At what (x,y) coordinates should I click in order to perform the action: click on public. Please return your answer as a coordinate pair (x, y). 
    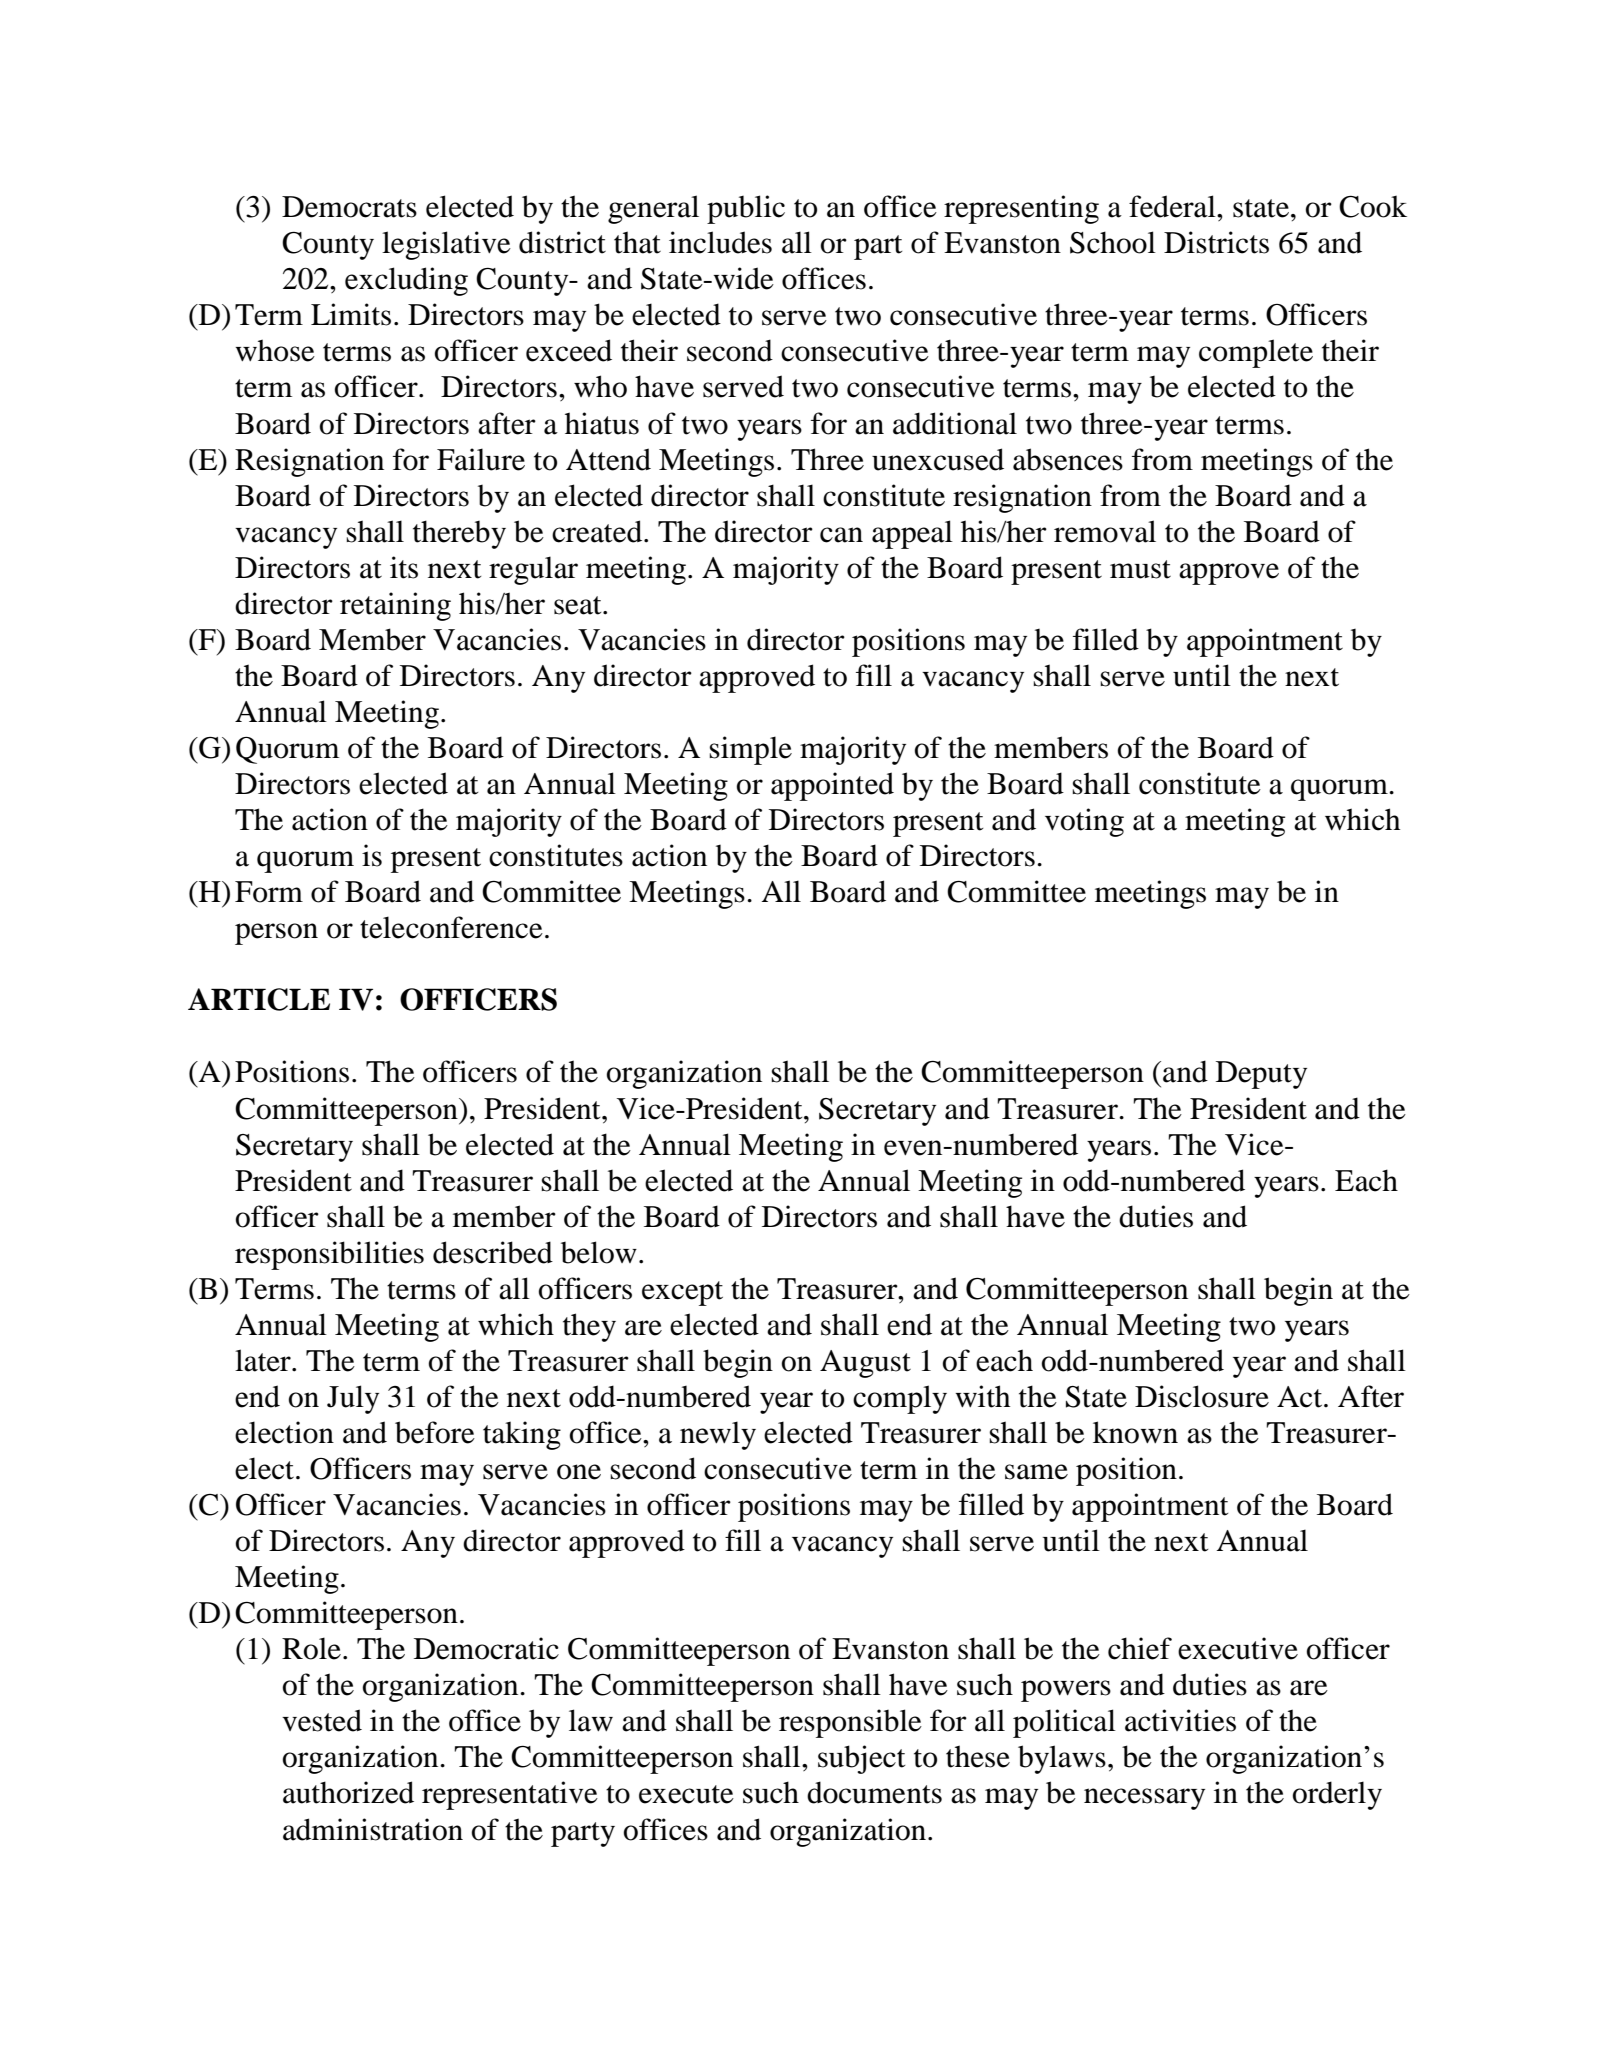
    Looking at the image, I should click on (746, 209).
